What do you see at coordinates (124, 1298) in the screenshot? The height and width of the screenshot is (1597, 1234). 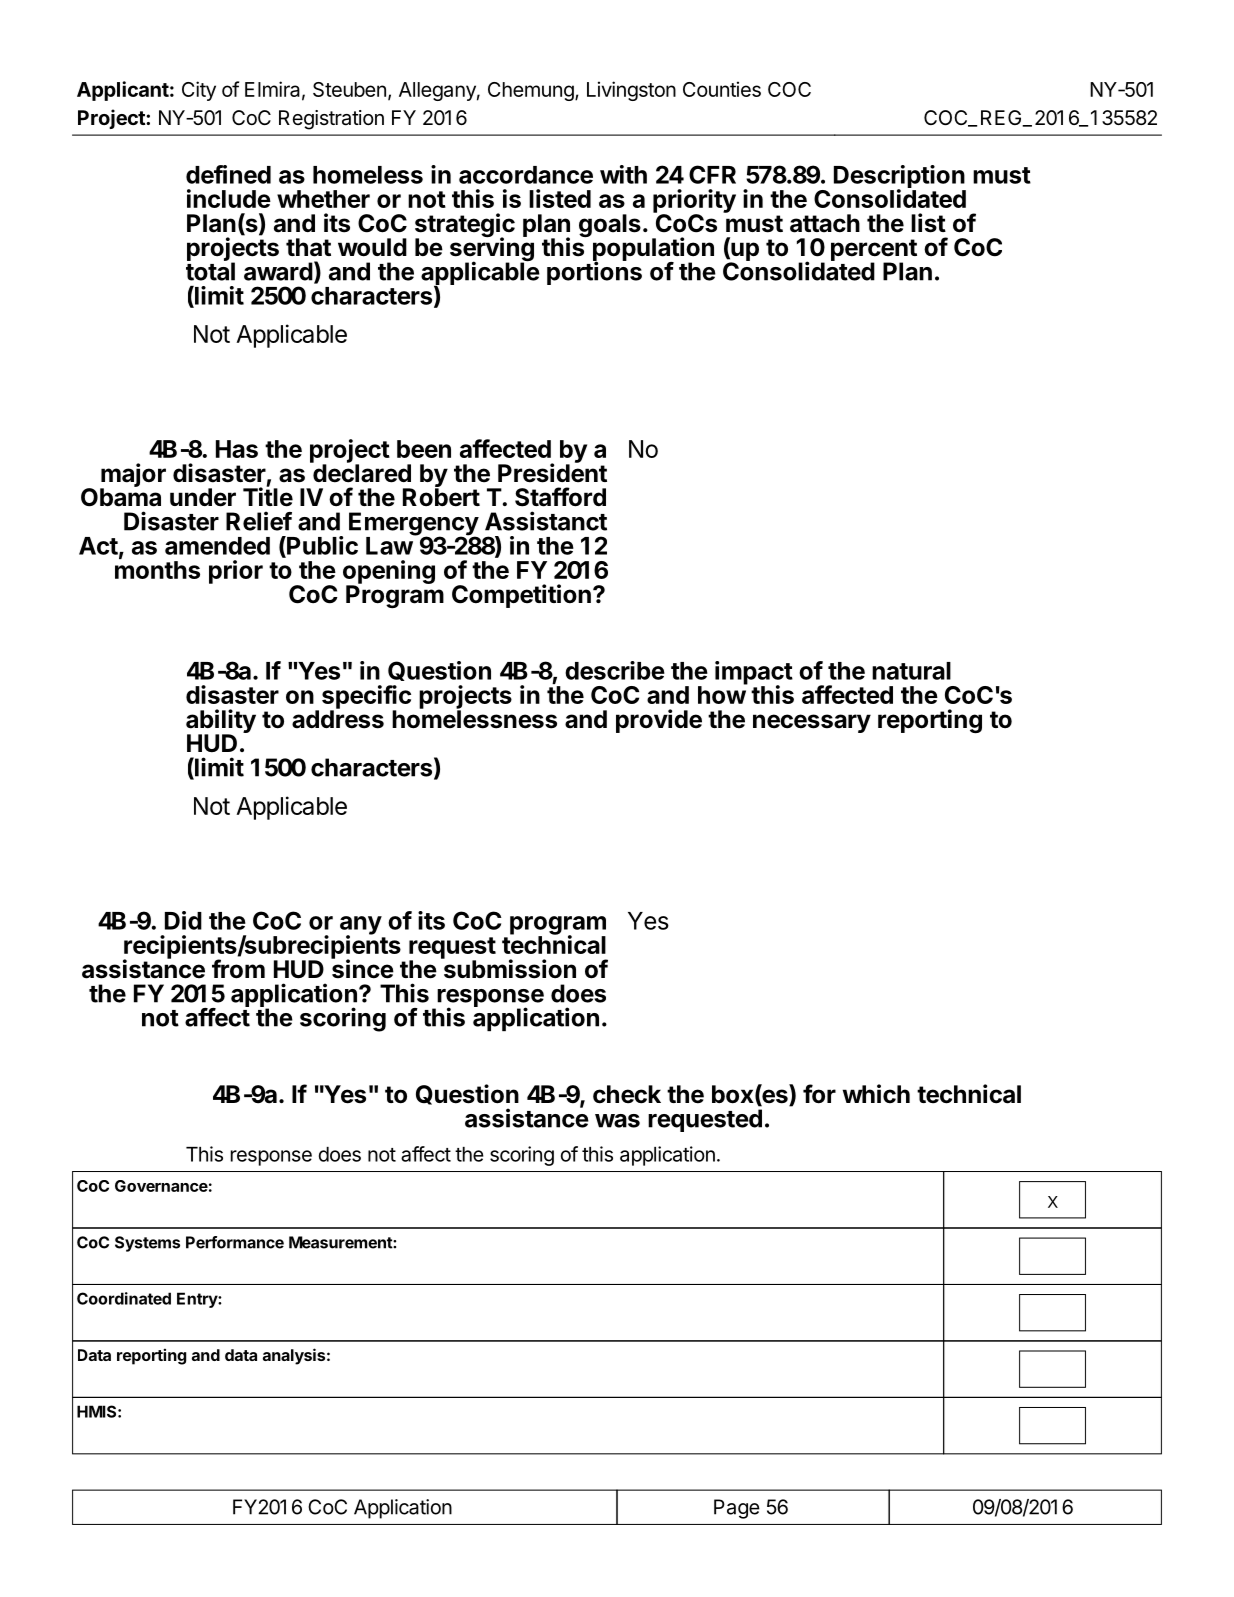 I see `Coordinated` at bounding box center [124, 1298].
